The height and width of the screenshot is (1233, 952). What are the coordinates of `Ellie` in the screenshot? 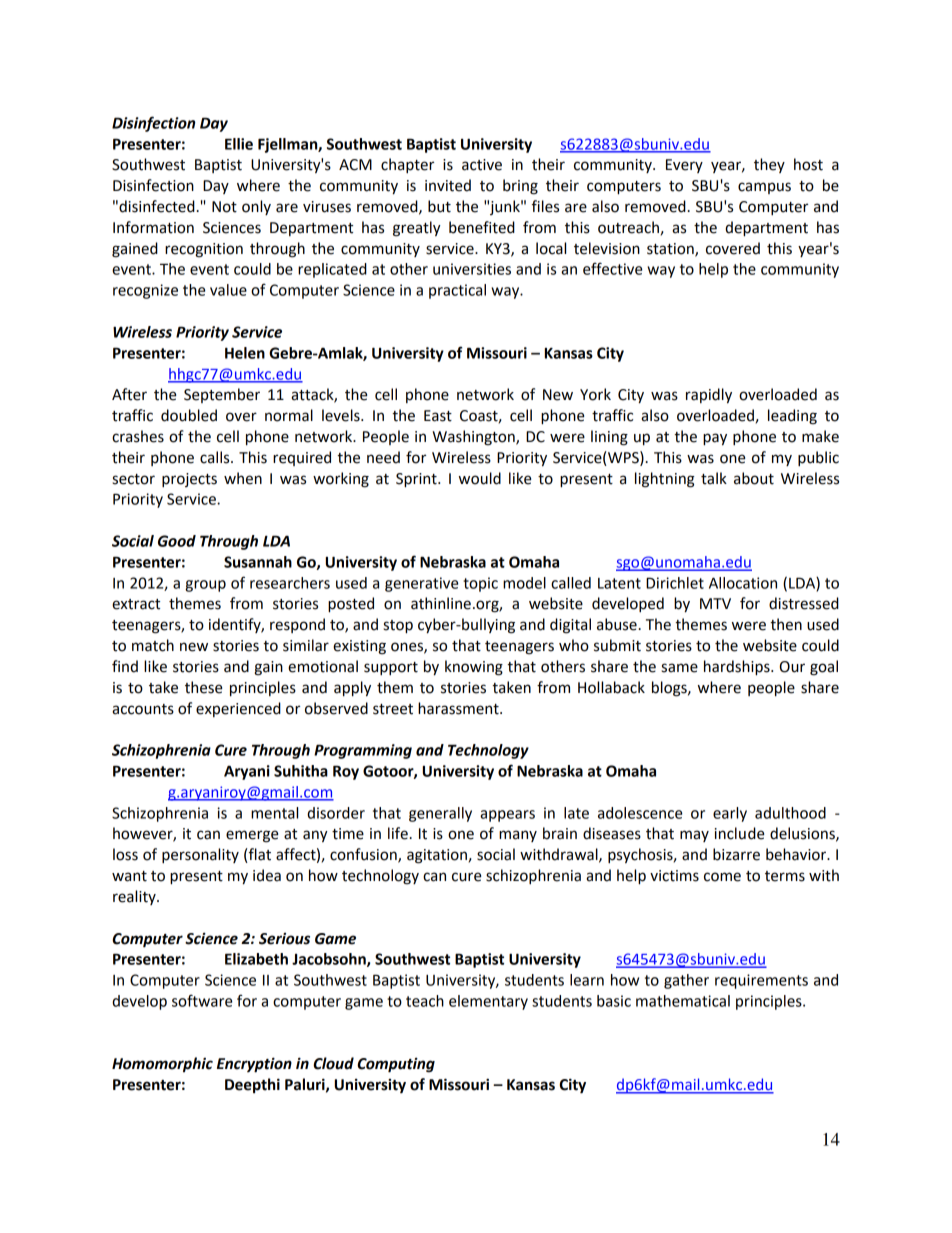 It's located at (239, 144).
